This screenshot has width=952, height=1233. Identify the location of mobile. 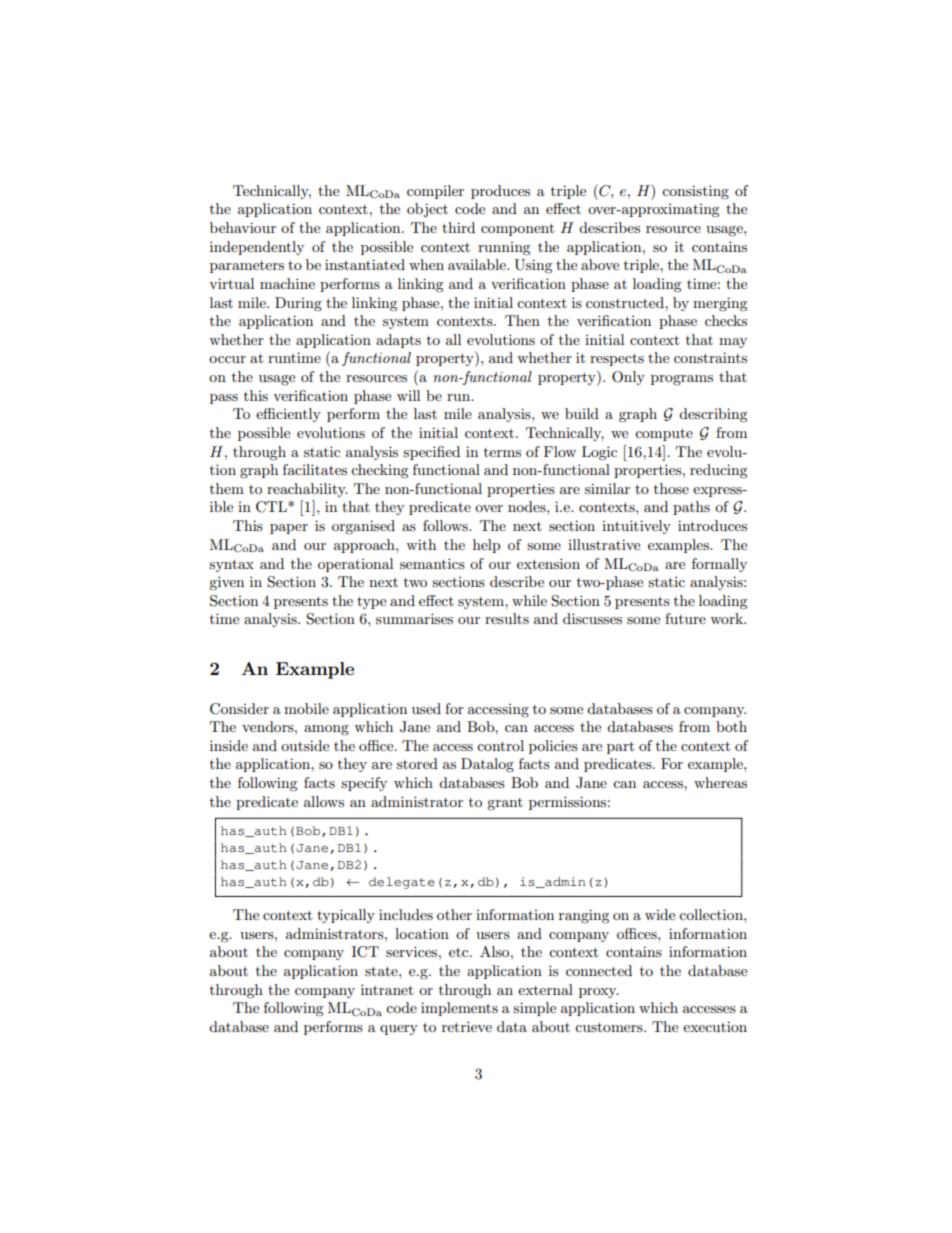
(306, 708).
